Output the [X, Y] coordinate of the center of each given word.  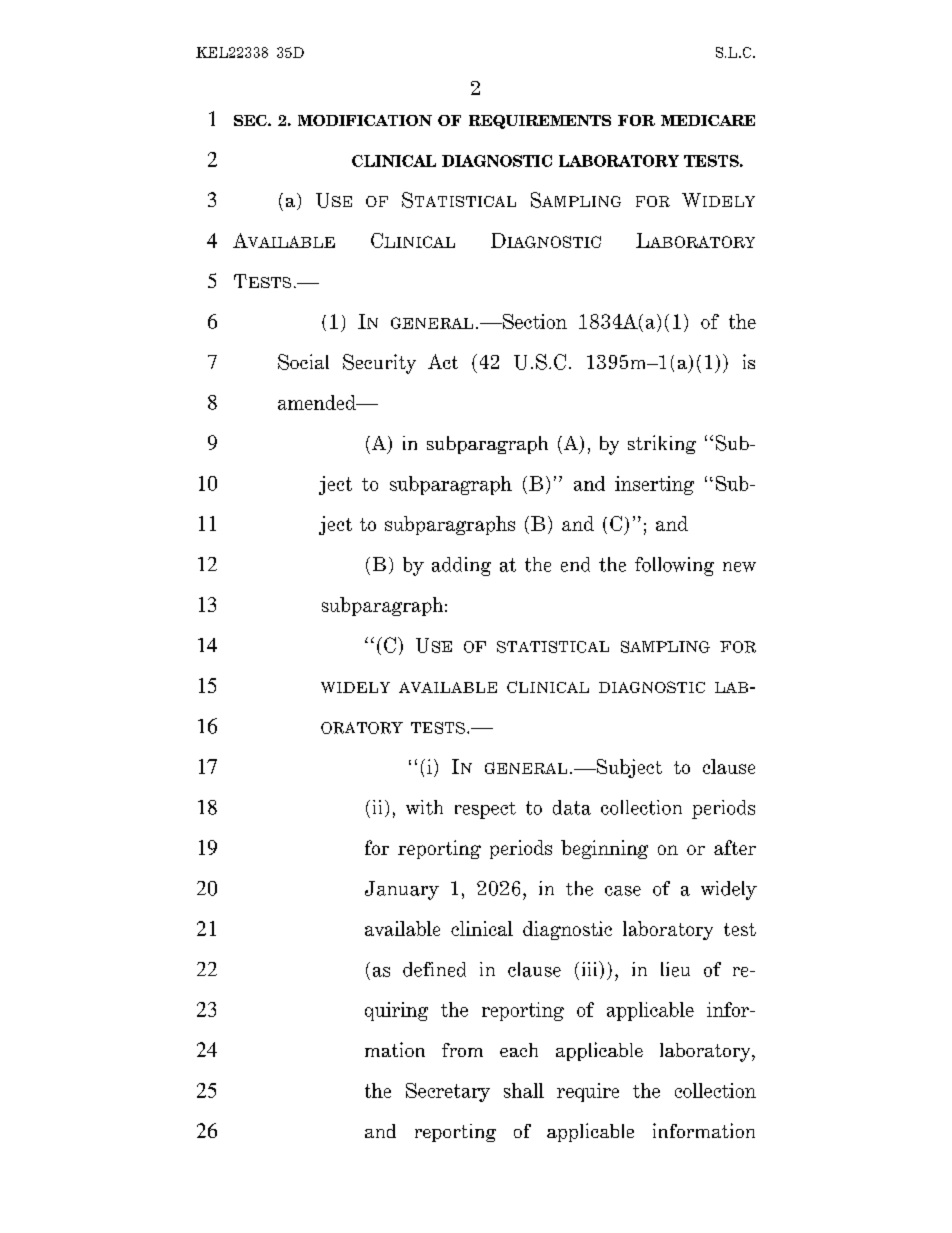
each [519, 1050]
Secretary [448, 1092]
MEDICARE [708, 120]
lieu [675, 969]
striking [662, 444]
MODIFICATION [365, 120]
